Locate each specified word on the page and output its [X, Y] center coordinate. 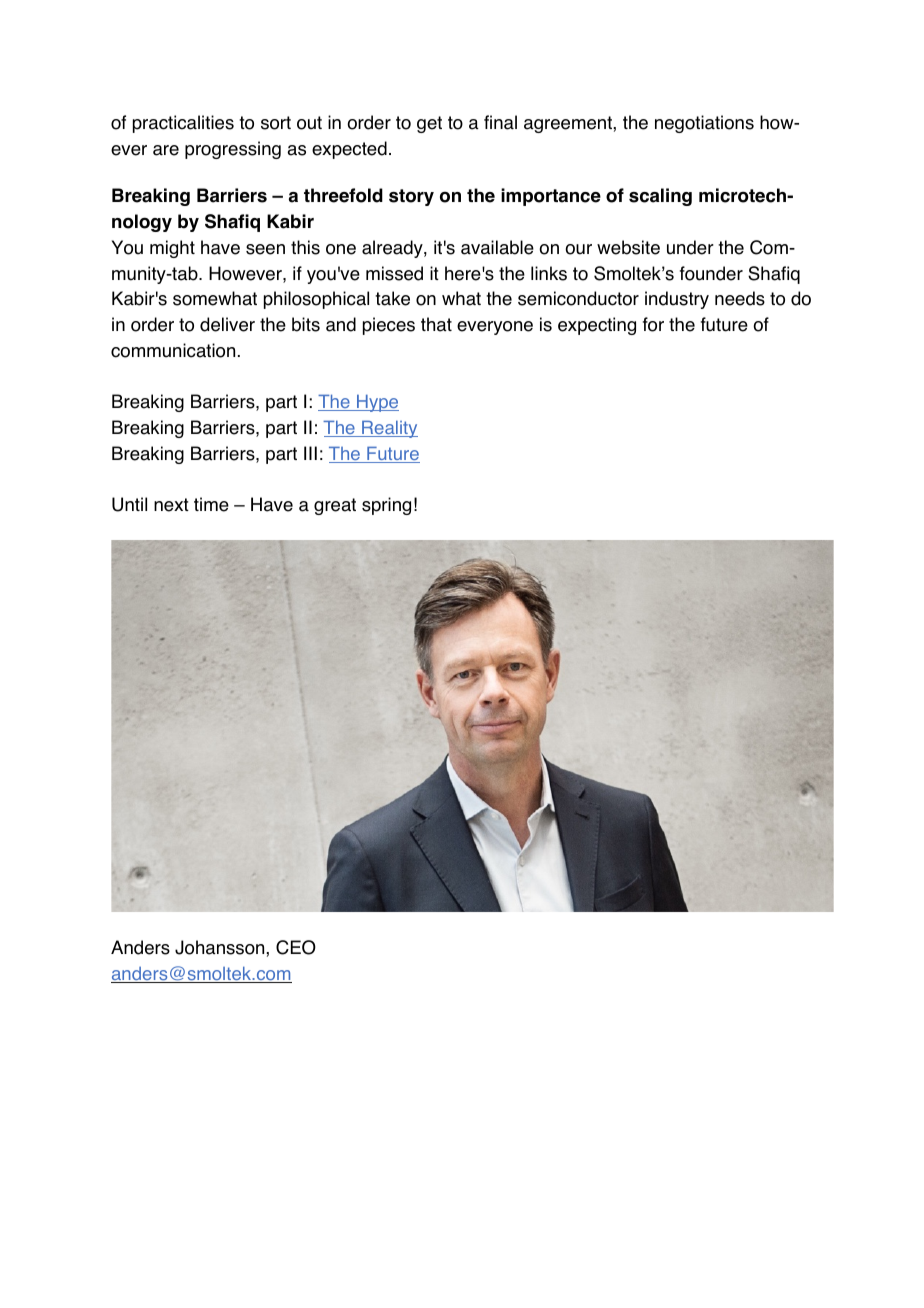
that [436, 324]
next [171, 505]
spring [386, 506]
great [335, 506]
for [653, 324]
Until [129, 504]
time [211, 504]
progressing [233, 150]
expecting [597, 326]
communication [173, 350]
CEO [296, 947]
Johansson [221, 947]
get [429, 124]
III [310, 453]
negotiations [704, 124]
